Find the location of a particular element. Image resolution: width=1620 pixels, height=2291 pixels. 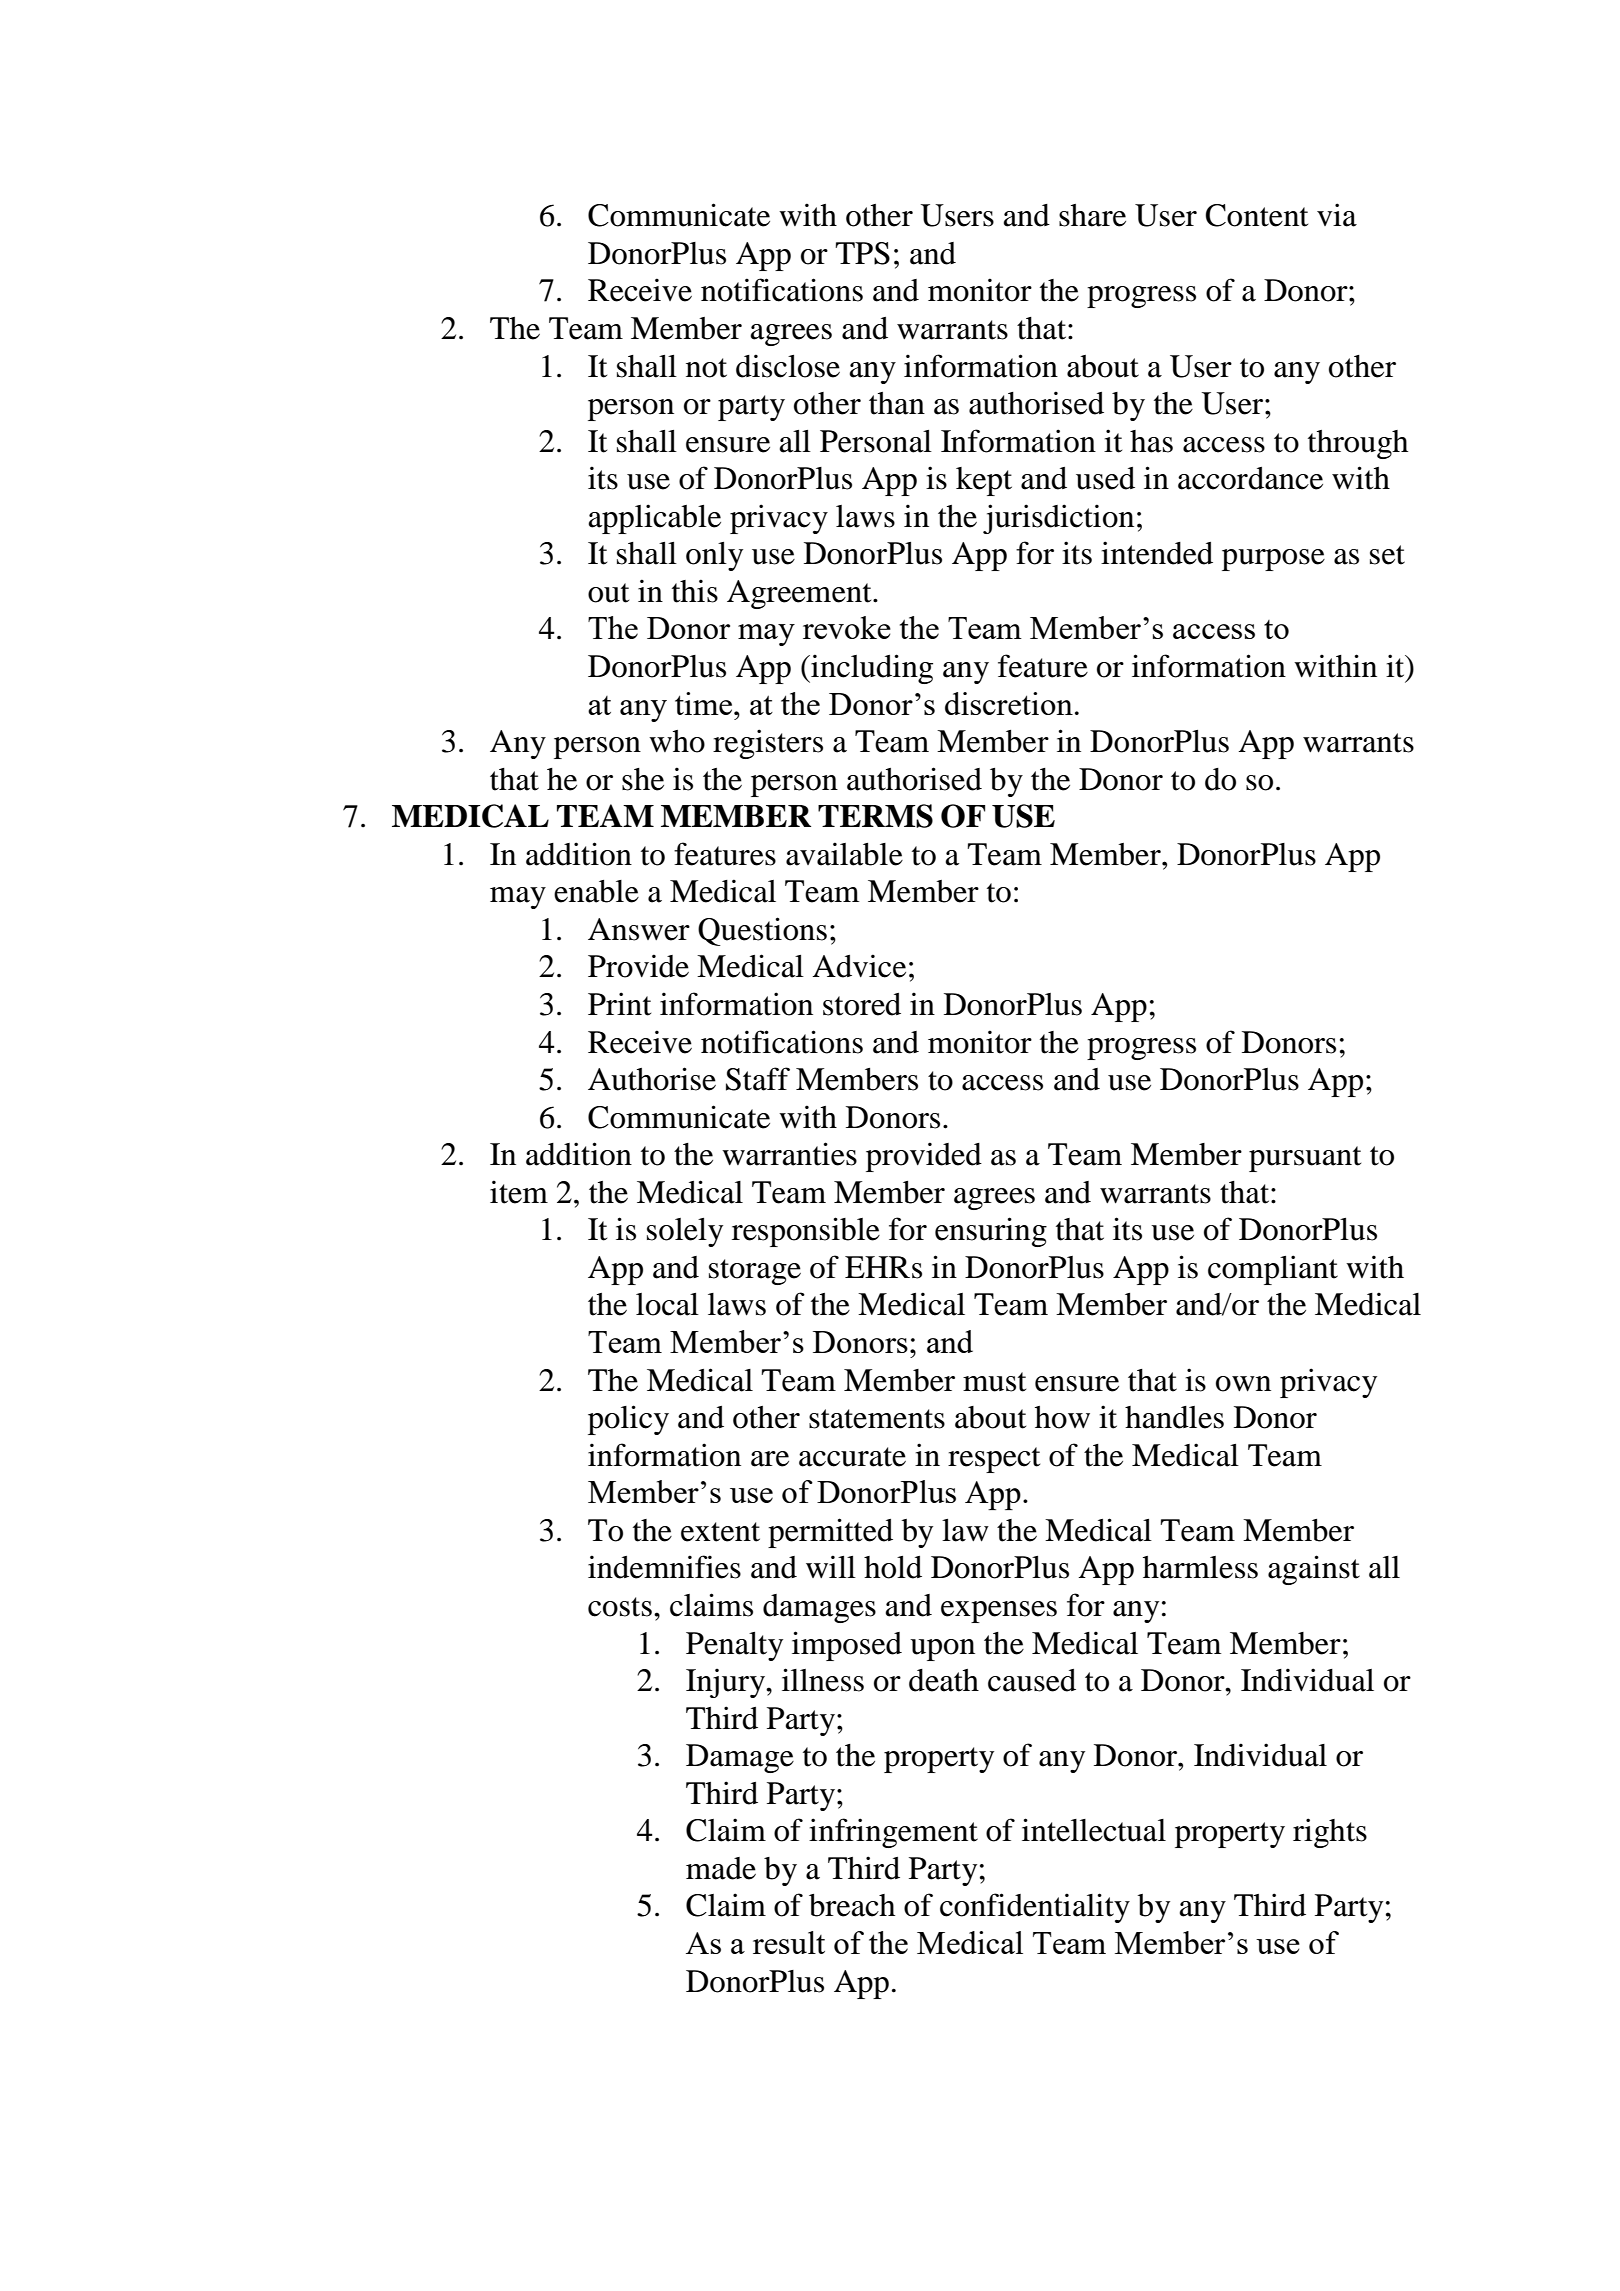

respect is located at coordinates (994, 1460).
